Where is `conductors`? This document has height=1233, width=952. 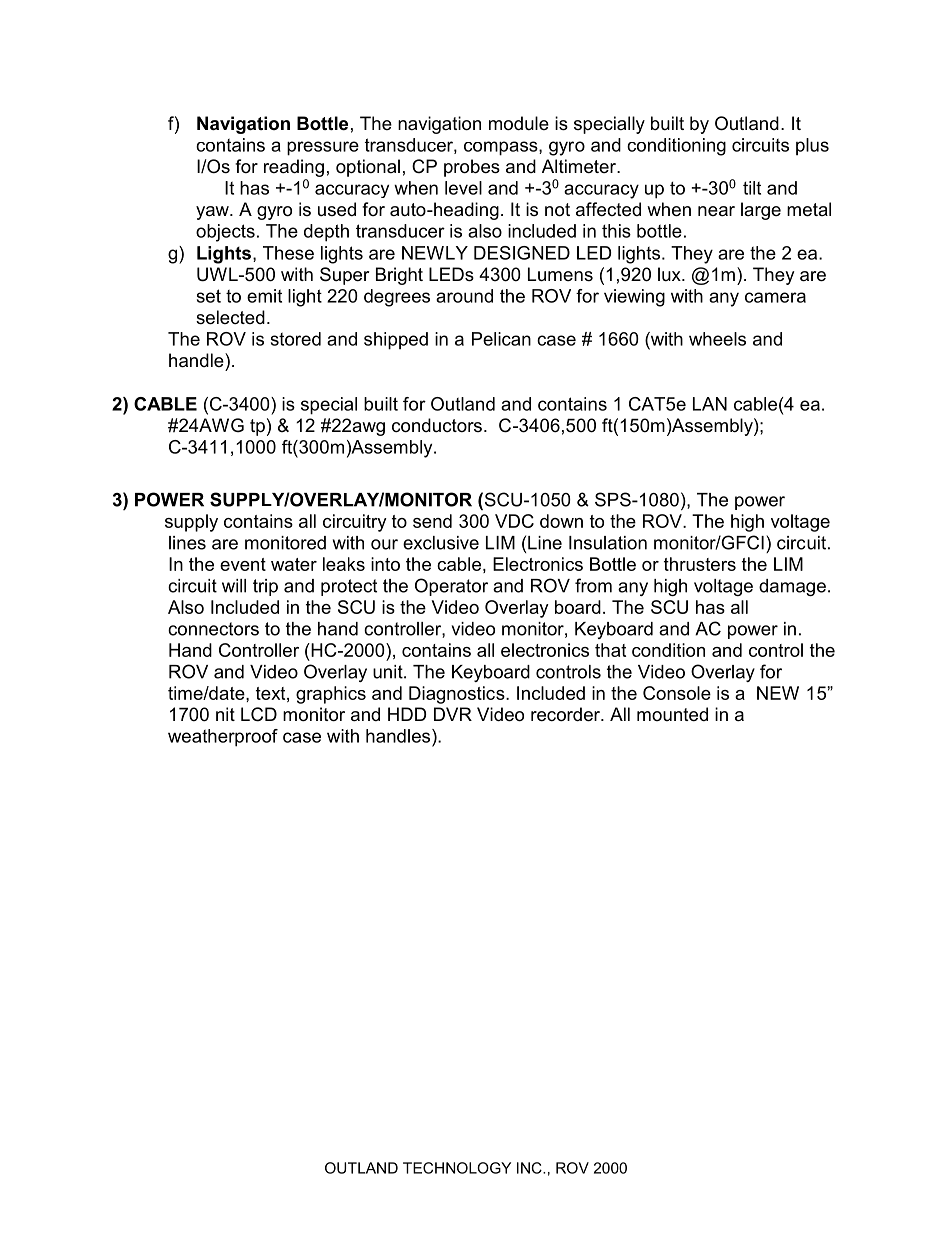 conductors is located at coordinates (437, 425).
